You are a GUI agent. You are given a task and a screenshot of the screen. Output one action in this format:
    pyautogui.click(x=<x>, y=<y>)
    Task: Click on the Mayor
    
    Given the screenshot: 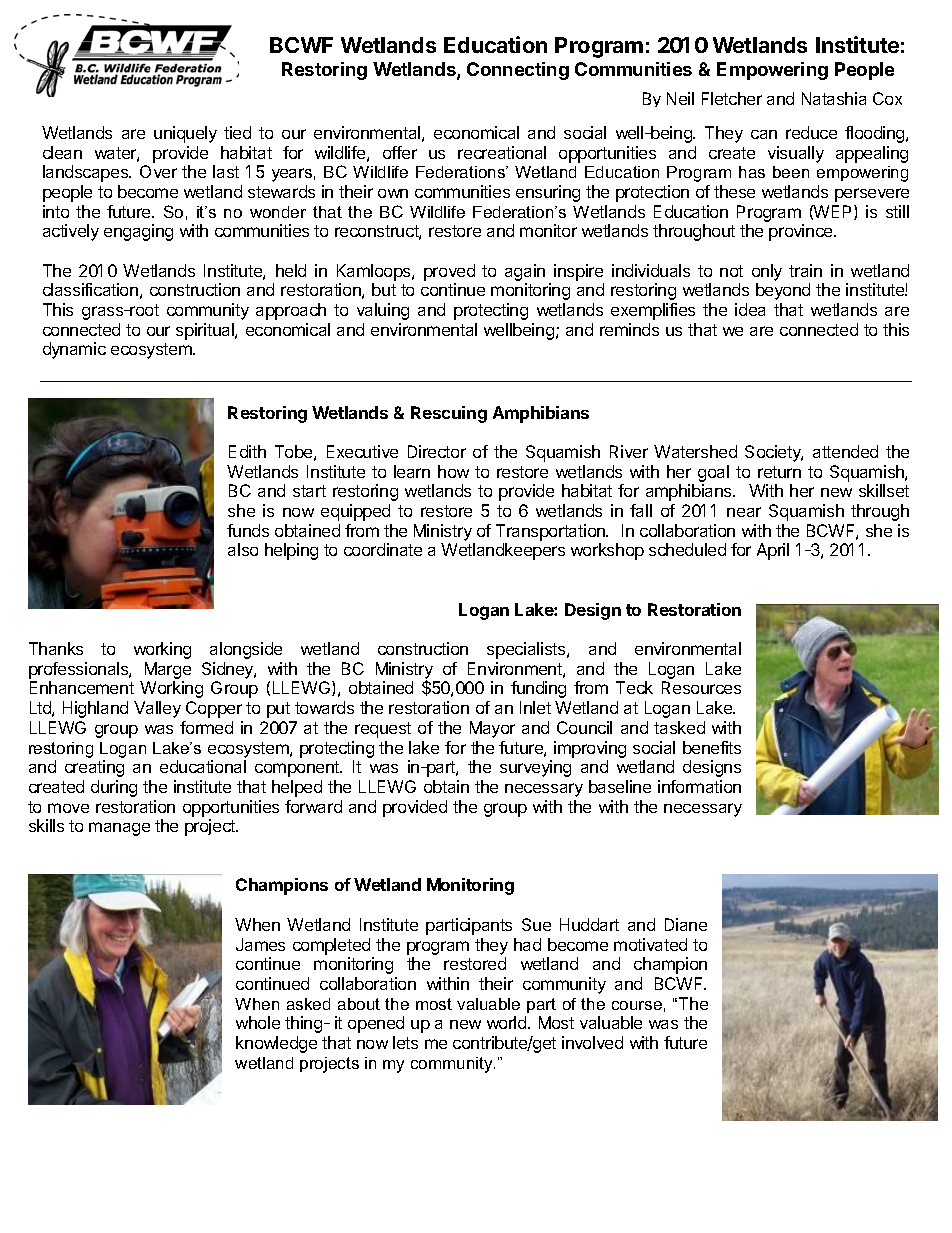 What is the action you would take?
    pyautogui.click(x=492, y=729)
